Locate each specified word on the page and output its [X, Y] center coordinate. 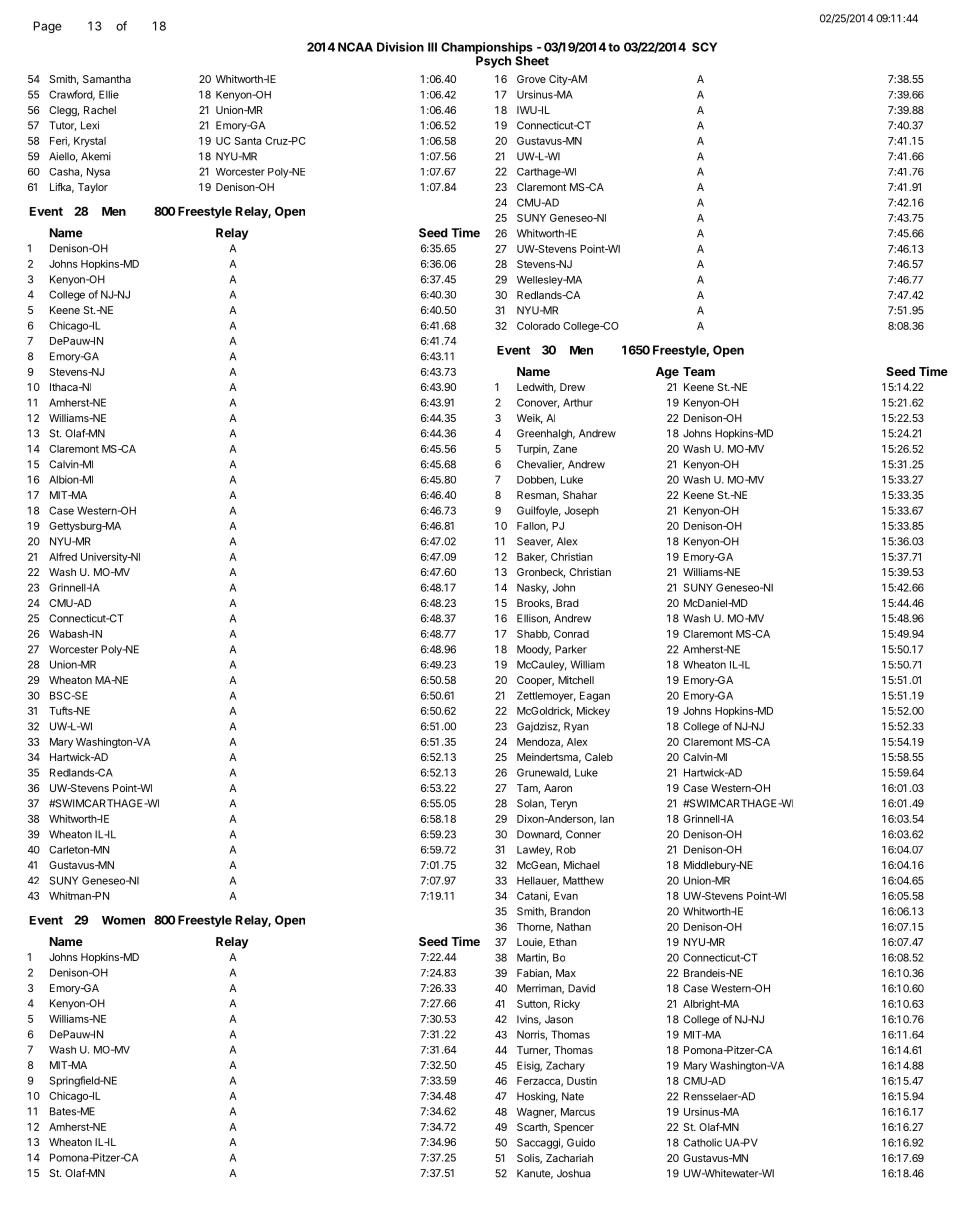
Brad [567, 603]
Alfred [63, 556]
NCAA [355, 47]
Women [123, 920]
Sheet [532, 61]
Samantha [107, 79]
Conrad [571, 634]
